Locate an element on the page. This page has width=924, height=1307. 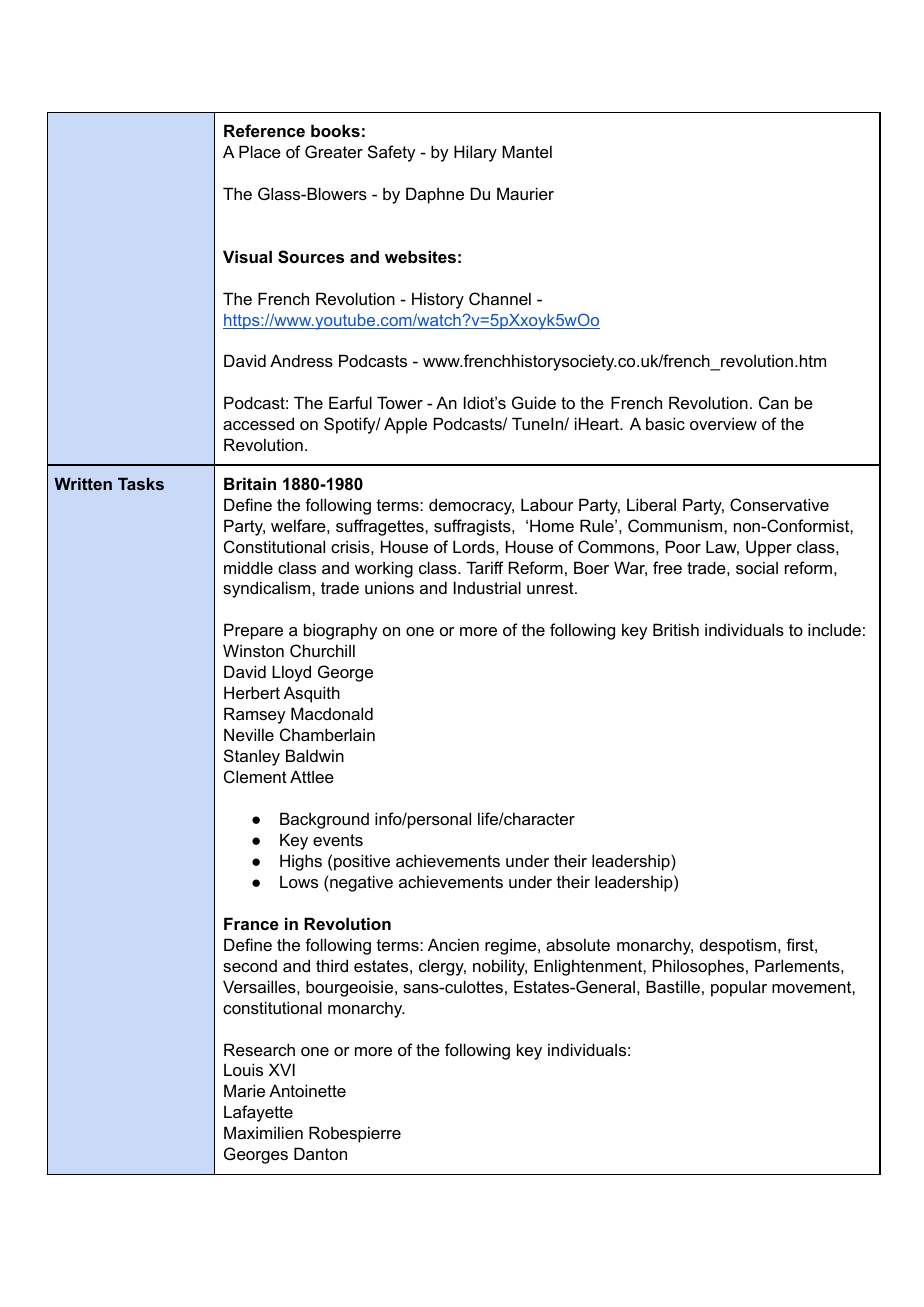
Hilary is located at coordinates (475, 153).
